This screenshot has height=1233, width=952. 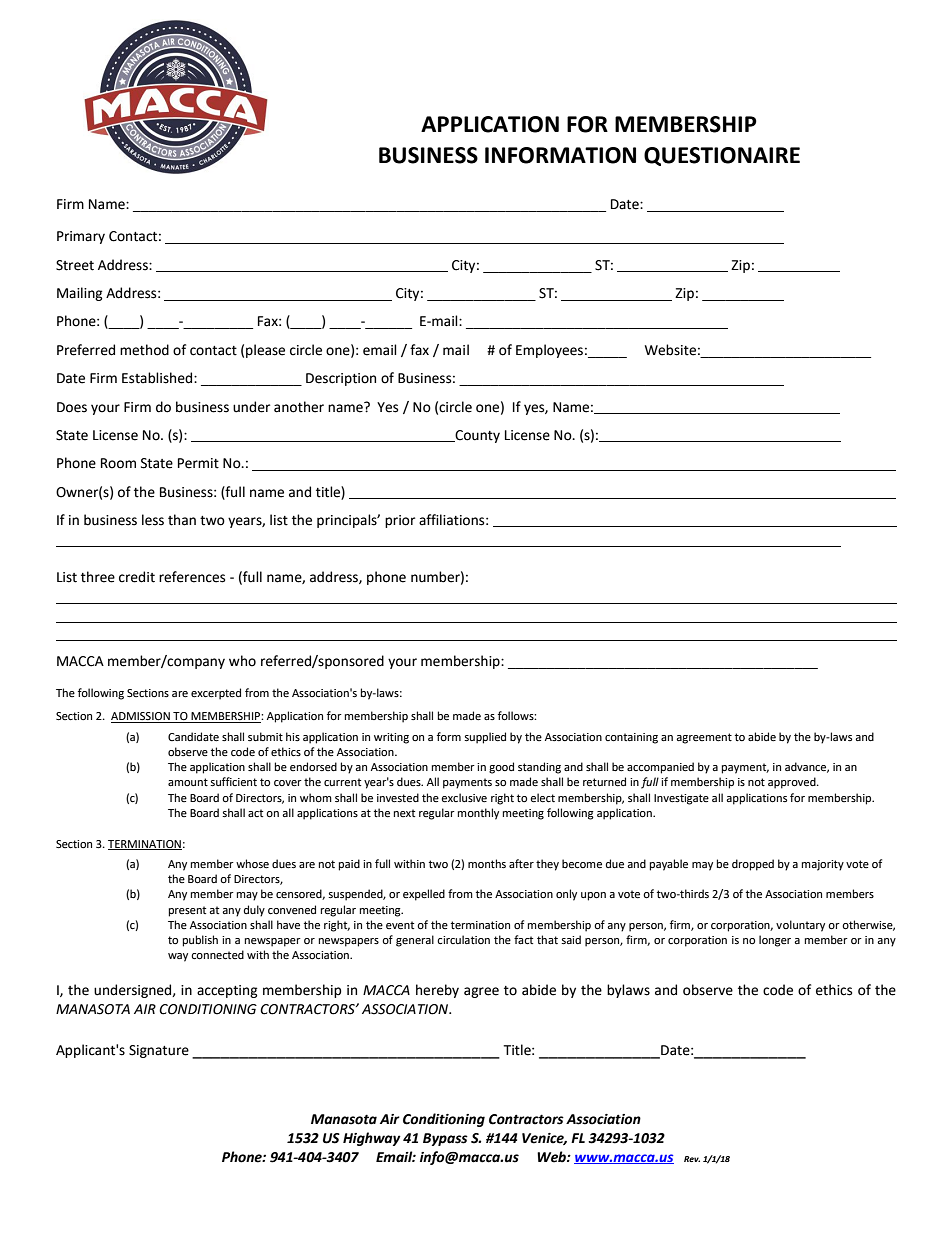 I want to click on dropped, so click(x=753, y=865).
